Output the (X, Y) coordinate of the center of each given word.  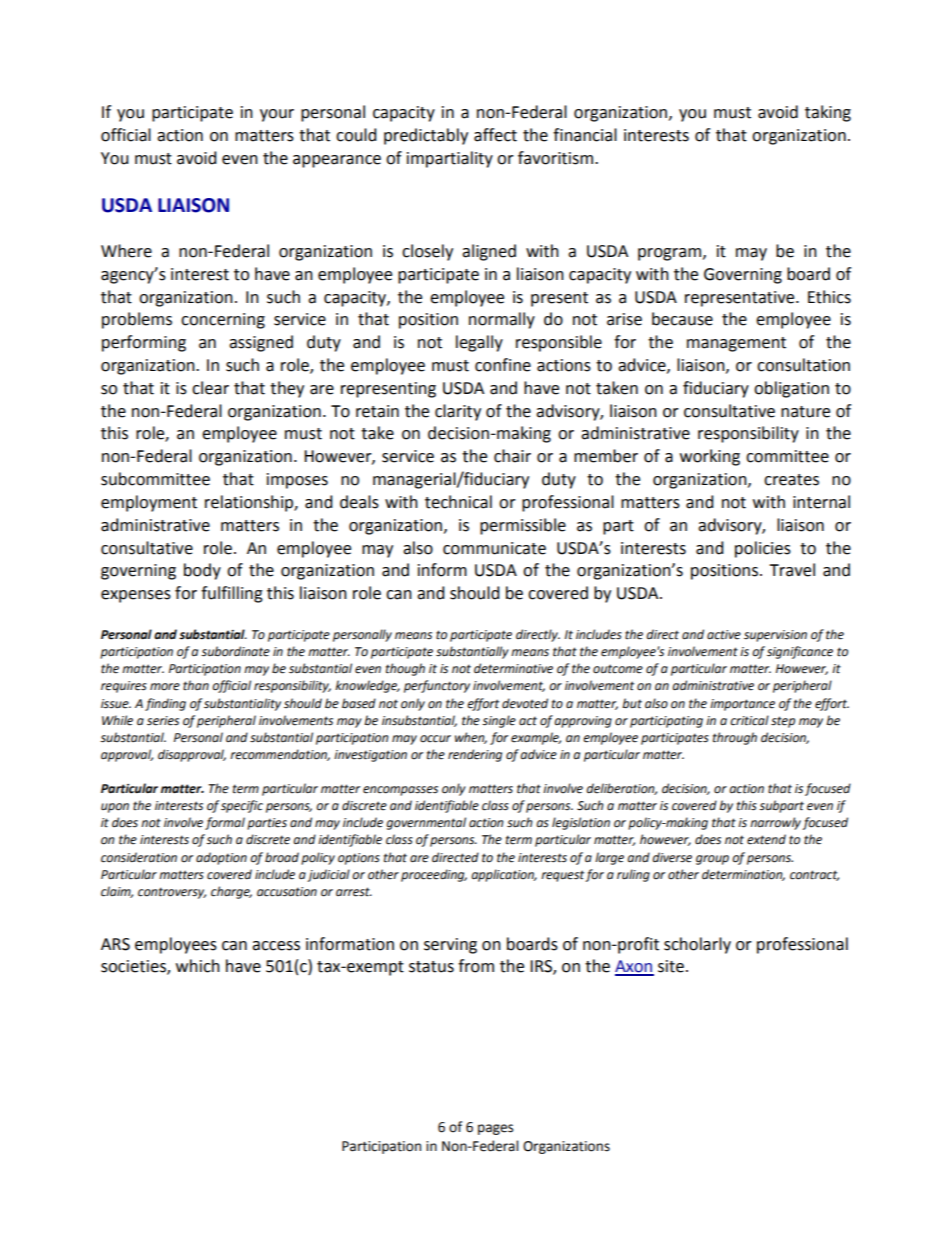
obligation (791, 389)
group (712, 860)
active (724, 635)
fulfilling (232, 594)
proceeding (434, 875)
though (405, 669)
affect (495, 135)
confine (503, 365)
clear (210, 388)
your (277, 115)
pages (495, 1129)
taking (828, 113)
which (198, 966)
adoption (221, 858)
